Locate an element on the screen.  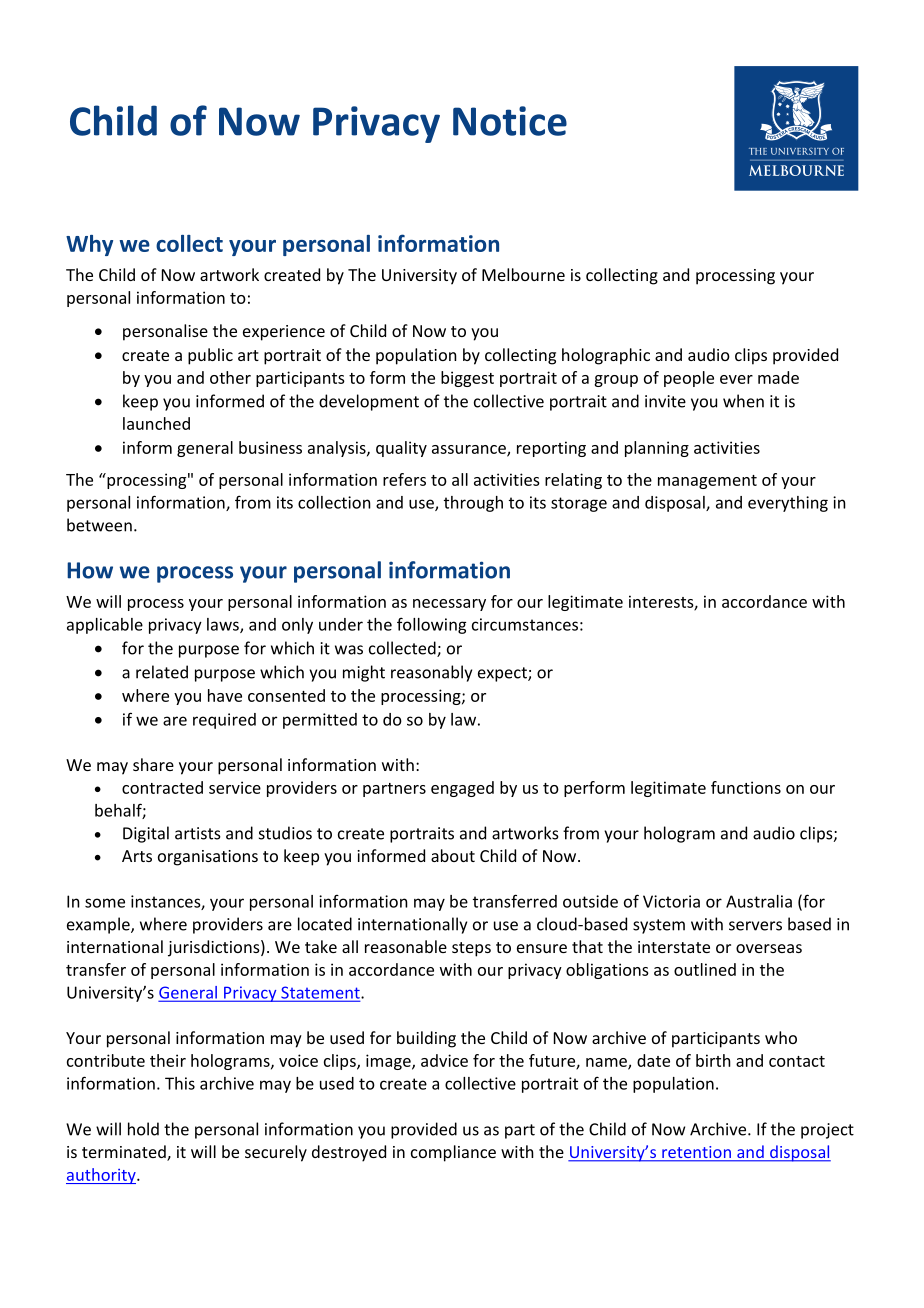
Notice is located at coordinates (510, 121).
